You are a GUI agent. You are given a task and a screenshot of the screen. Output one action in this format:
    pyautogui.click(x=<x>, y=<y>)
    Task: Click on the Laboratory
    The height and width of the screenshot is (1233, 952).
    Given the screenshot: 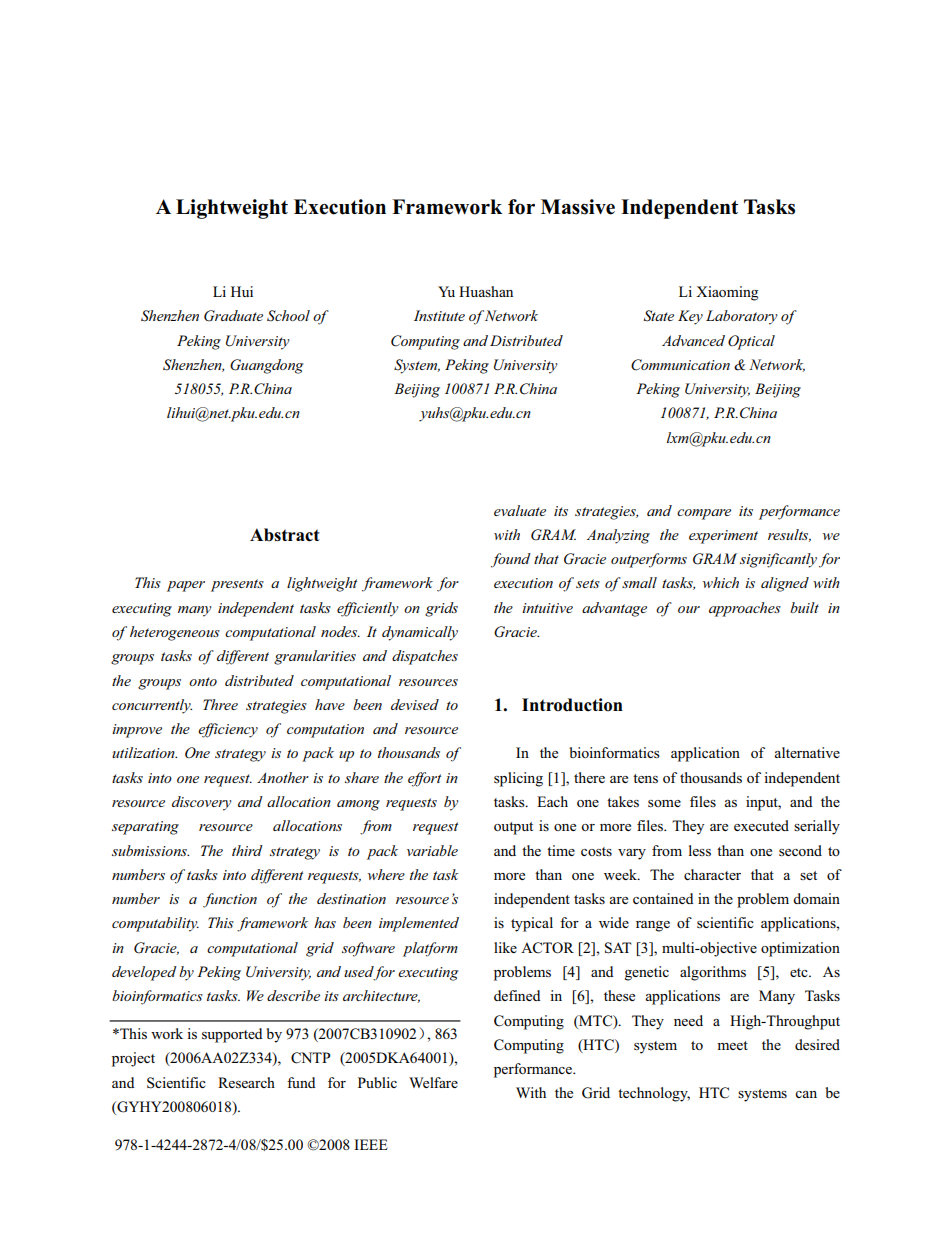 What is the action you would take?
    pyautogui.click(x=742, y=317)
